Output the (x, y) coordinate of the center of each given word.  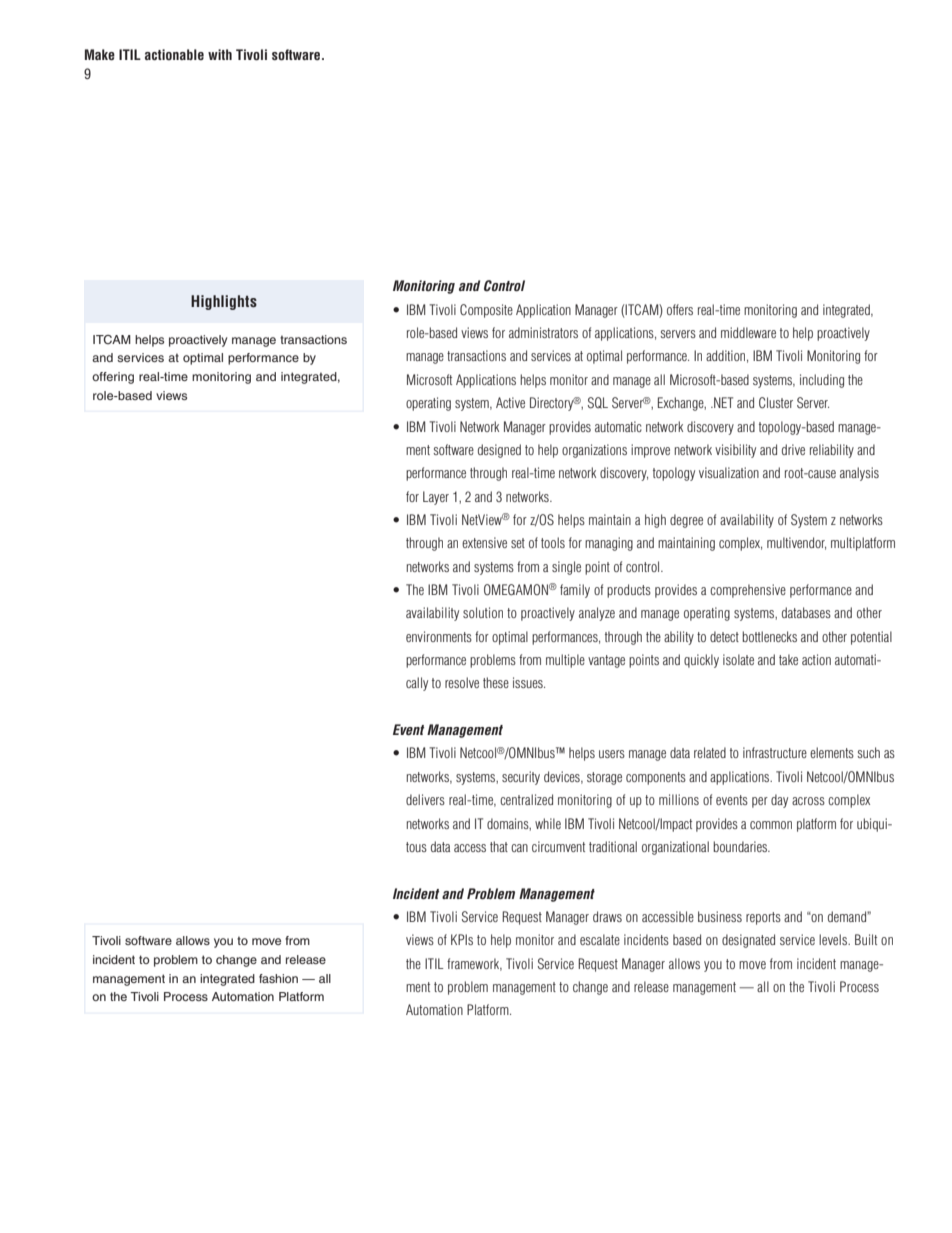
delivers (425, 799)
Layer (436, 498)
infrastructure (775, 752)
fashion (278, 978)
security (521, 778)
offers (680, 309)
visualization (729, 472)
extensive (484, 542)
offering (113, 378)
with (220, 54)
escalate (600, 939)
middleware (748, 332)
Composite (486, 311)
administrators (543, 332)
